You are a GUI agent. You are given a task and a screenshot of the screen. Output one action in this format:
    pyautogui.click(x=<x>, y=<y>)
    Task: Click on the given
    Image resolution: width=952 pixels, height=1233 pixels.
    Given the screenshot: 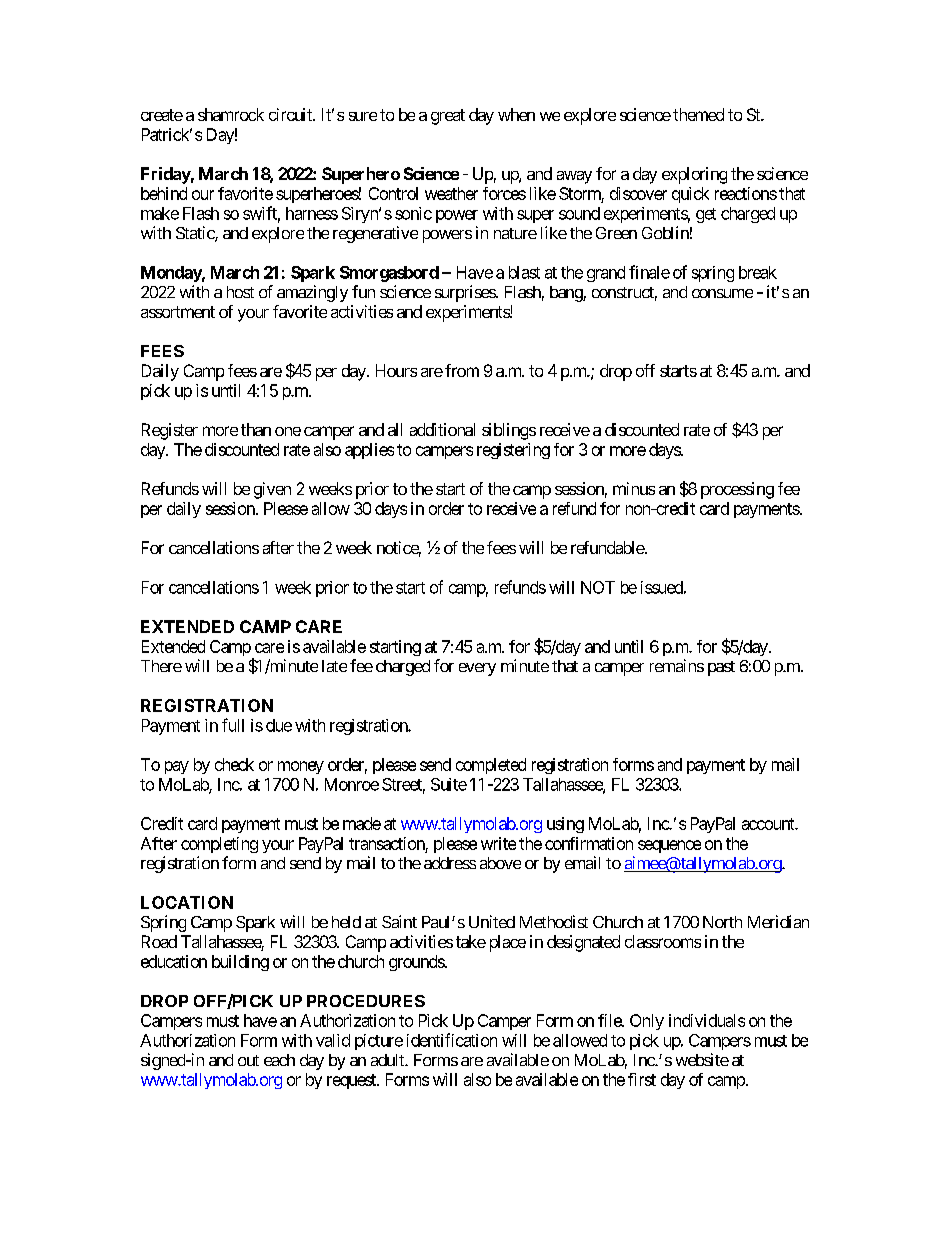 What is the action you would take?
    pyautogui.click(x=272, y=490)
